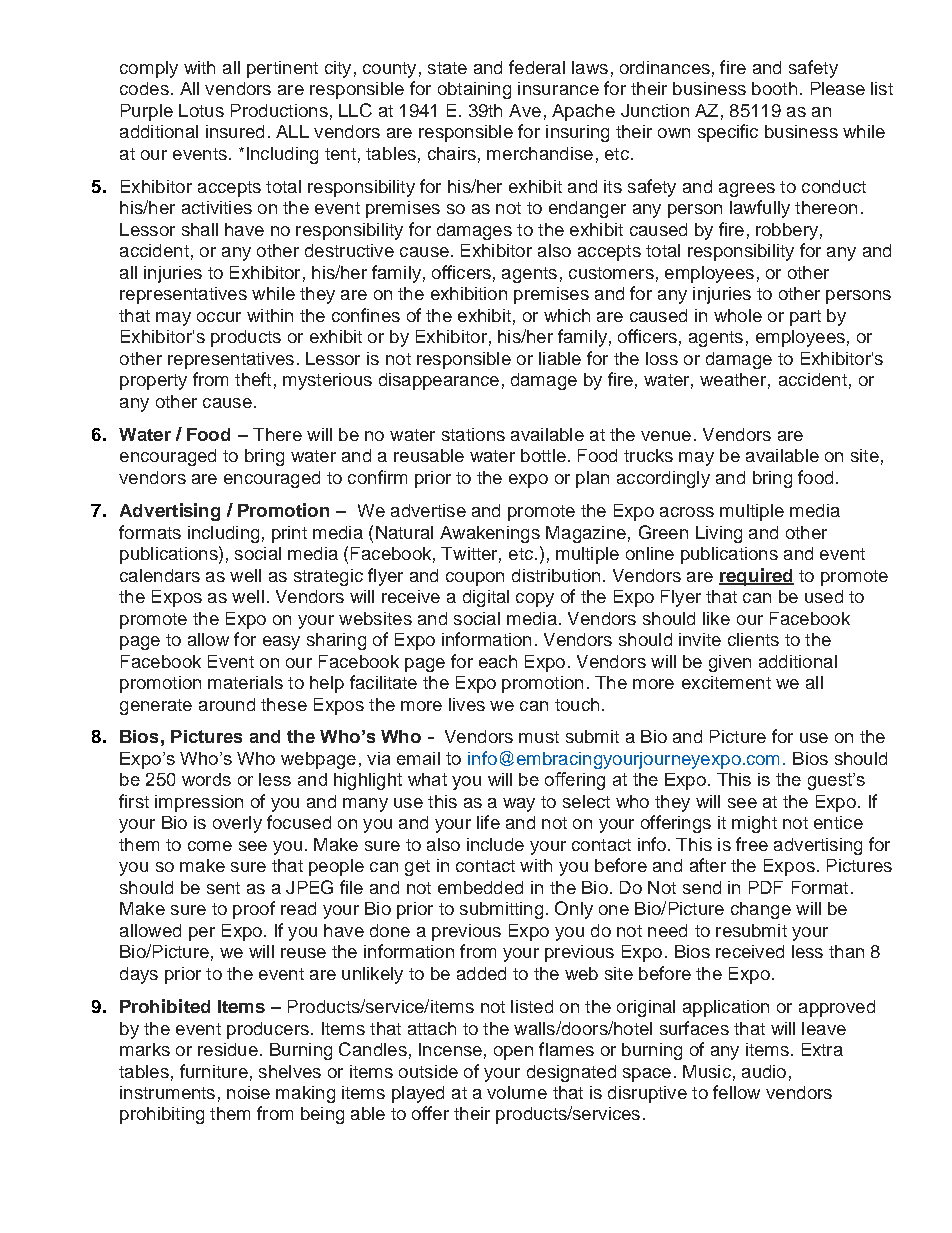 The width and height of the image is (952, 1233). I want to click on furniture, so click(214, 1071).
